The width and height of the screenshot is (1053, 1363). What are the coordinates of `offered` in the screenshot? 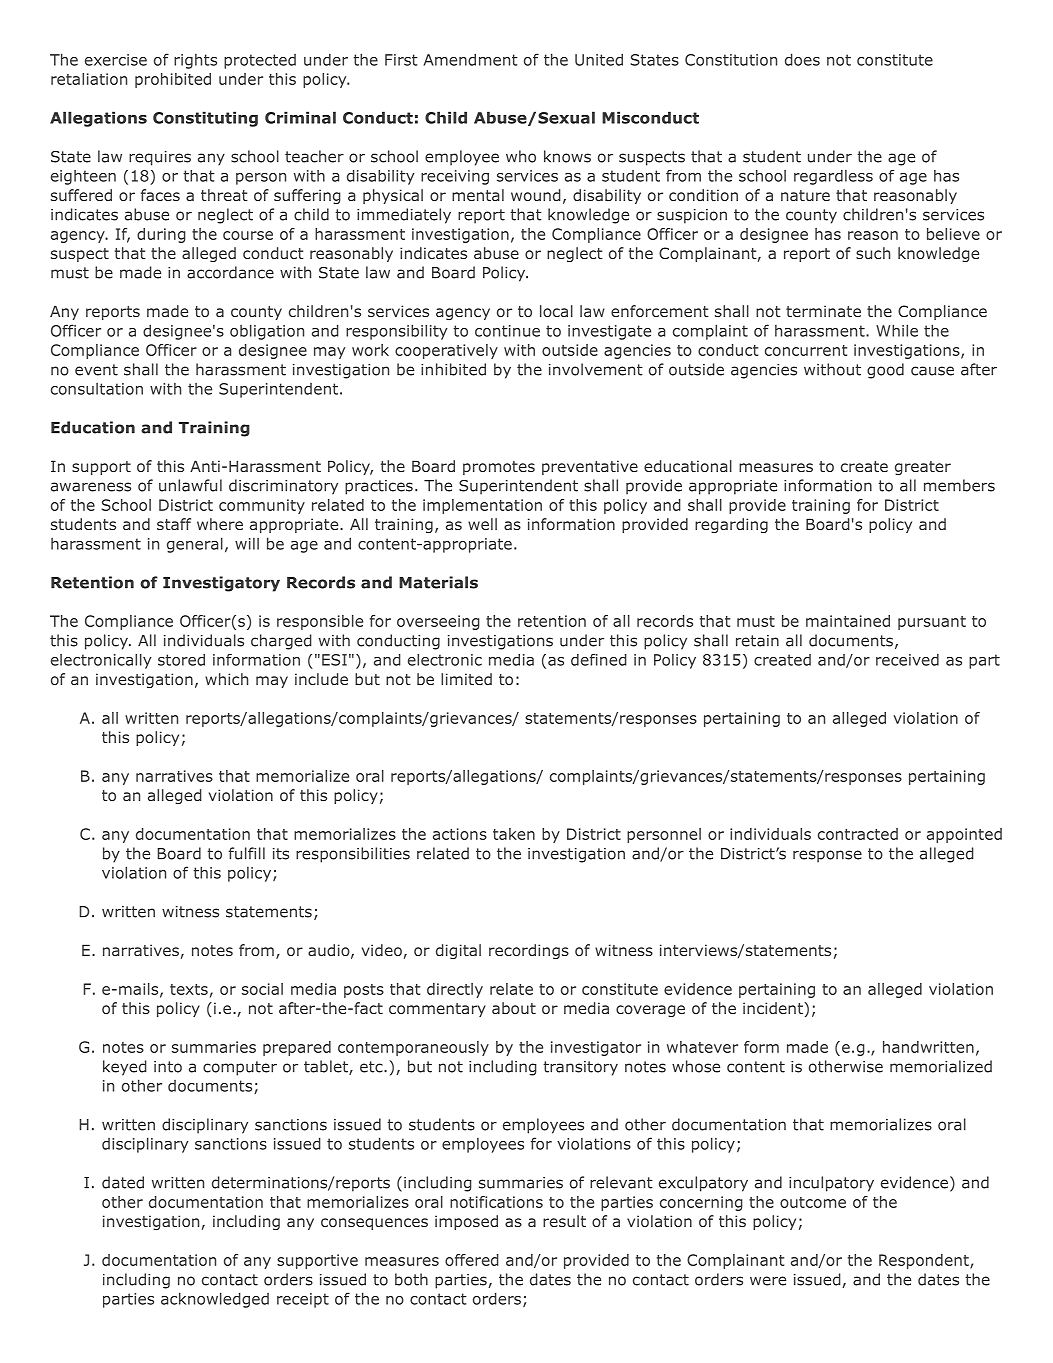 It's located at (472, 1260).
